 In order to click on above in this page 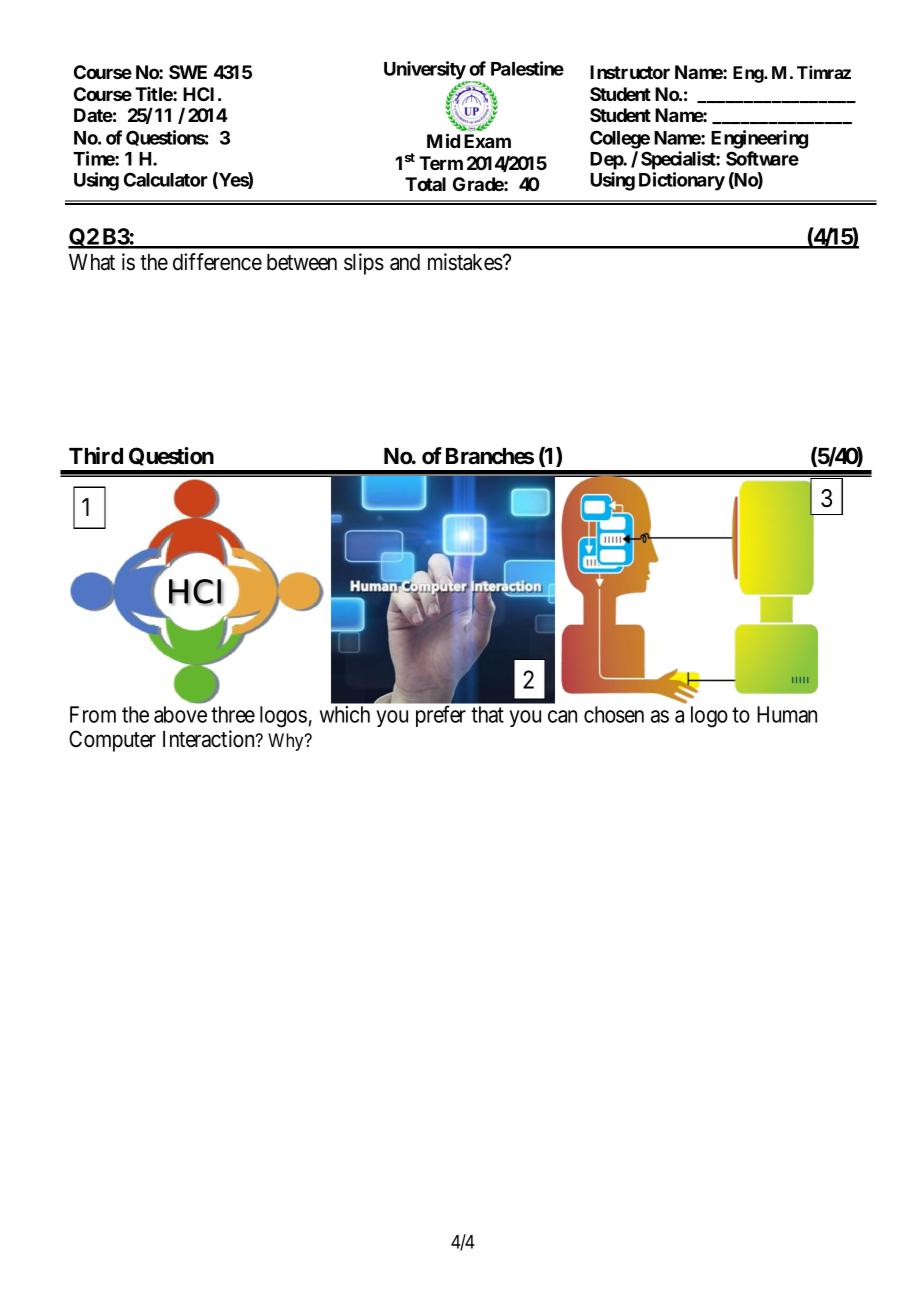, I will do `click(180, 714)`.
